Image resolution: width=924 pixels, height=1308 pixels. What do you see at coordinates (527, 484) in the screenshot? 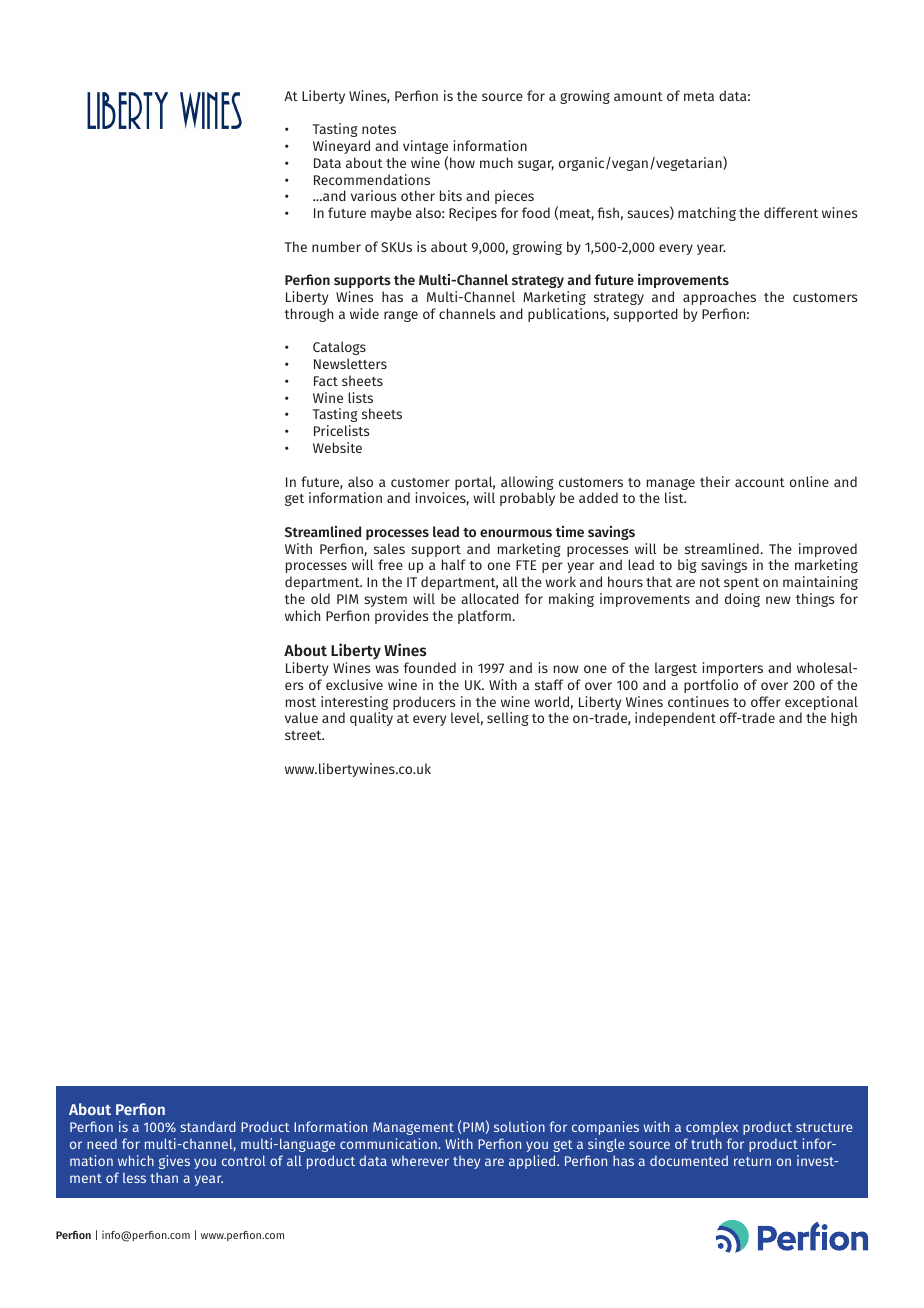
I see `allowing` at bounding box center [527, 484].
